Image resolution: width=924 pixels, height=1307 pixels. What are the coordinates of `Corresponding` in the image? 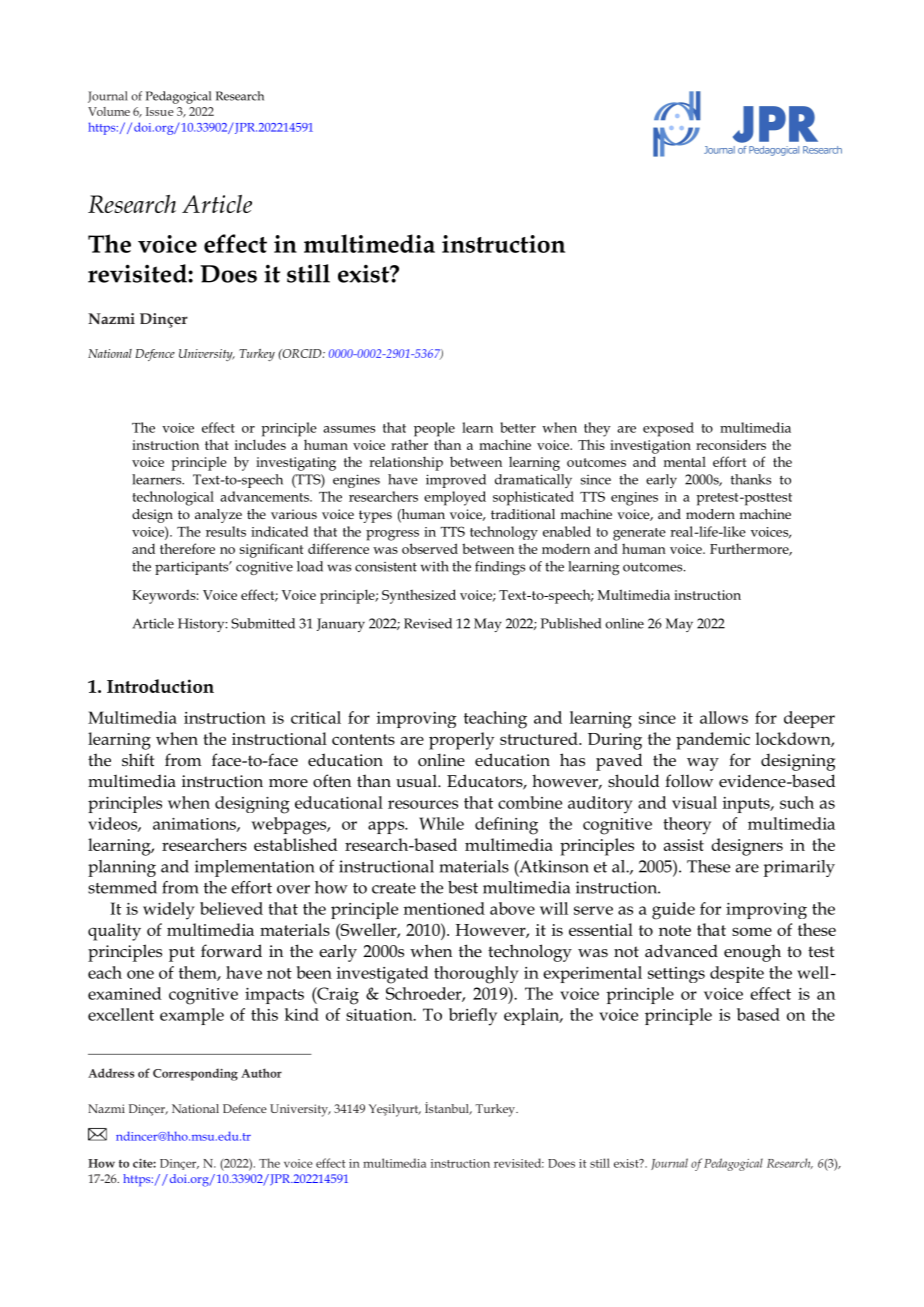 It's located at (195, 1074).
